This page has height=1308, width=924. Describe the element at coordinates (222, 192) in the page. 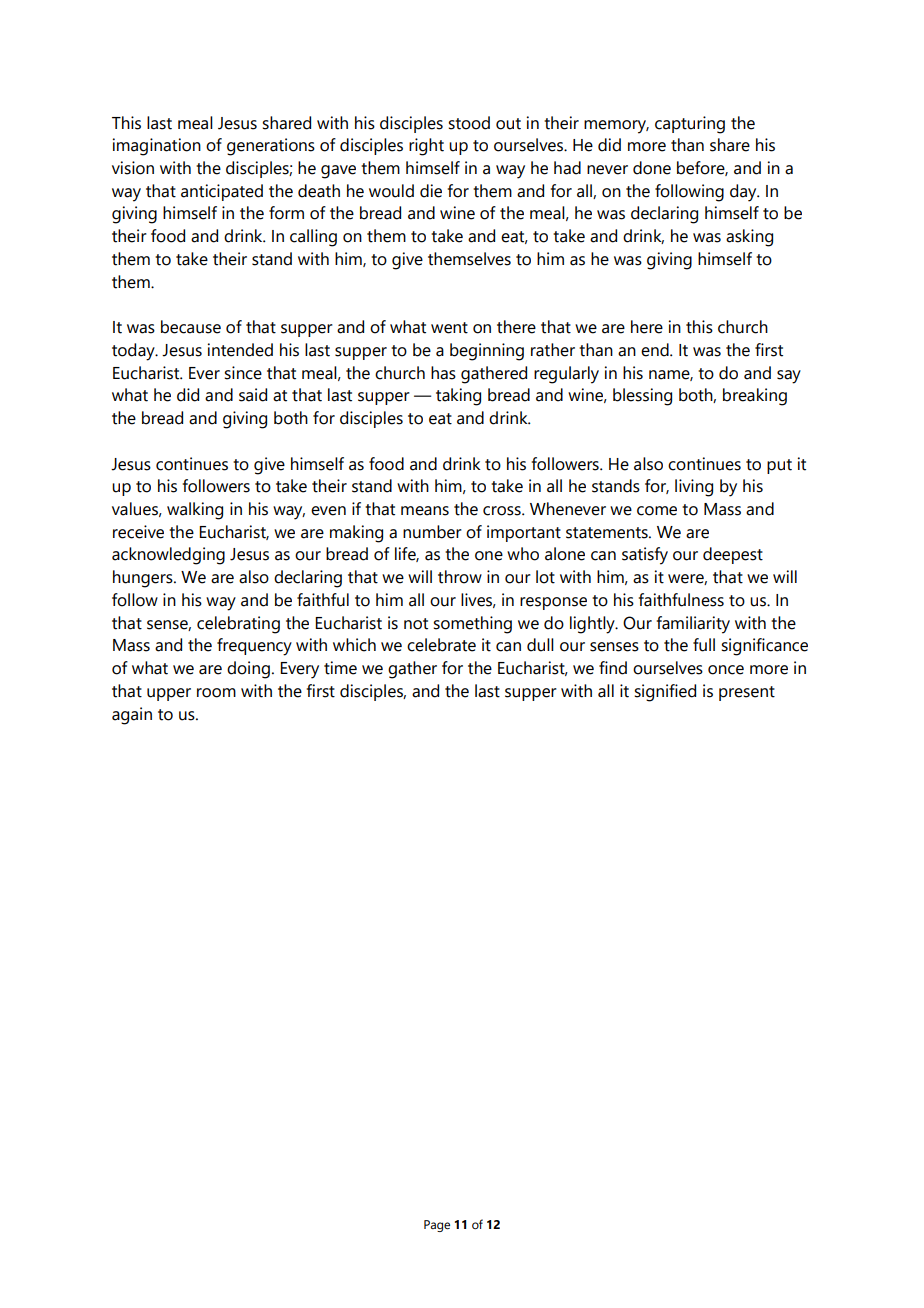

I see `anticipated` at that location.
